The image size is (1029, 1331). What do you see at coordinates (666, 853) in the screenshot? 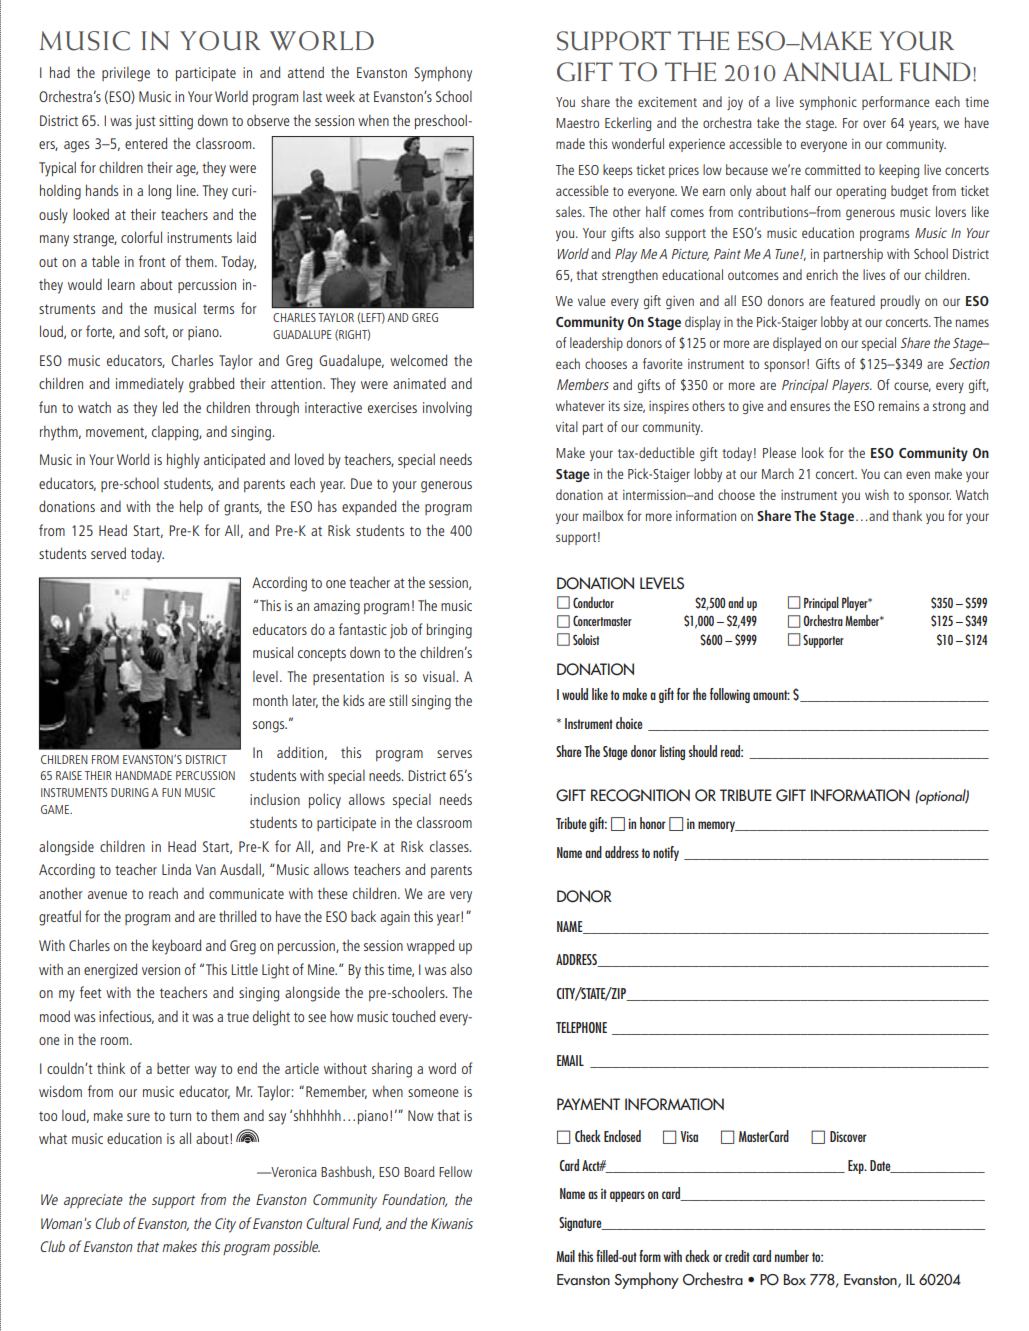
I see `notify` at bounding box center [666, 853].
